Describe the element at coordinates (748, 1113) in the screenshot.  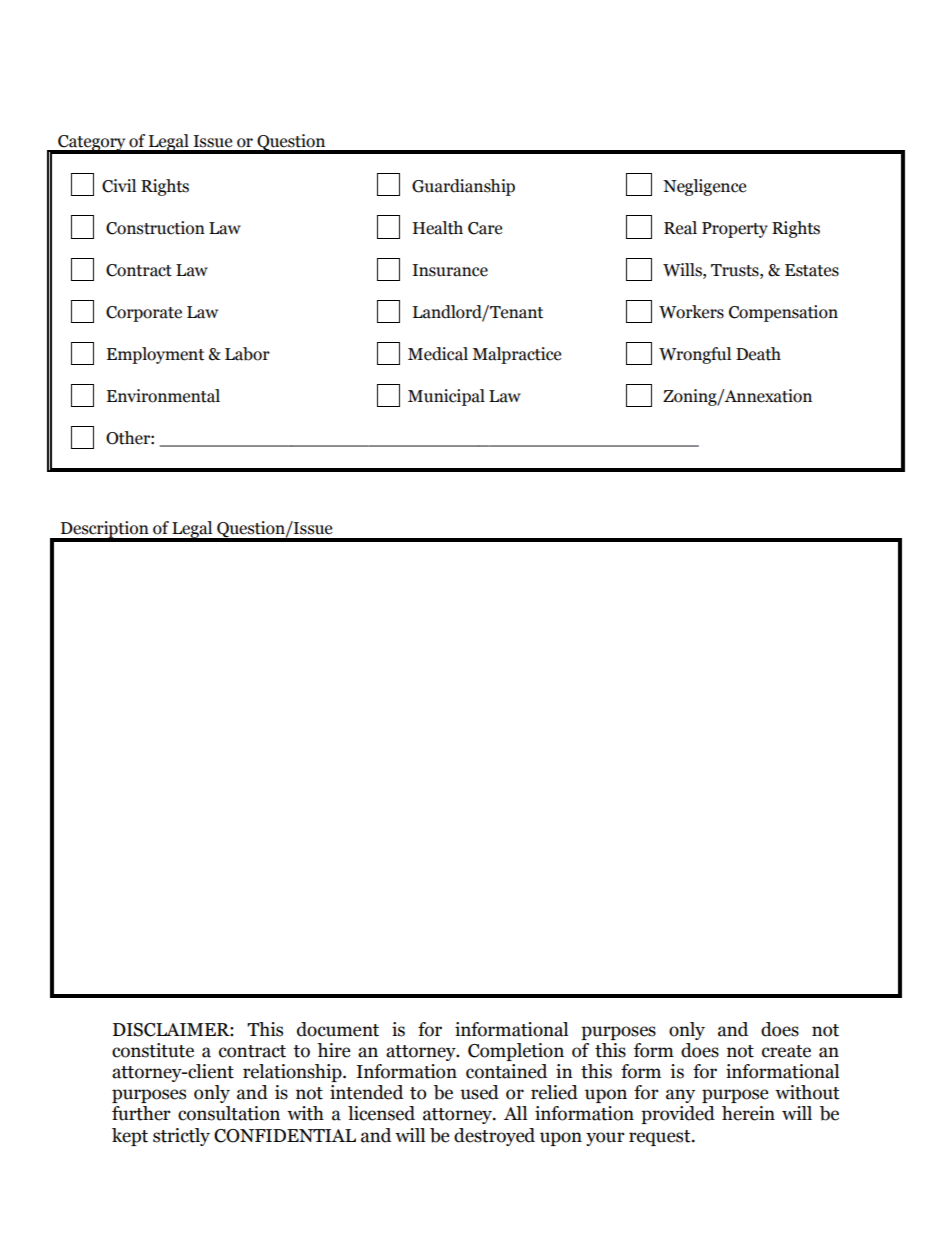
I see `herein` at that location.
